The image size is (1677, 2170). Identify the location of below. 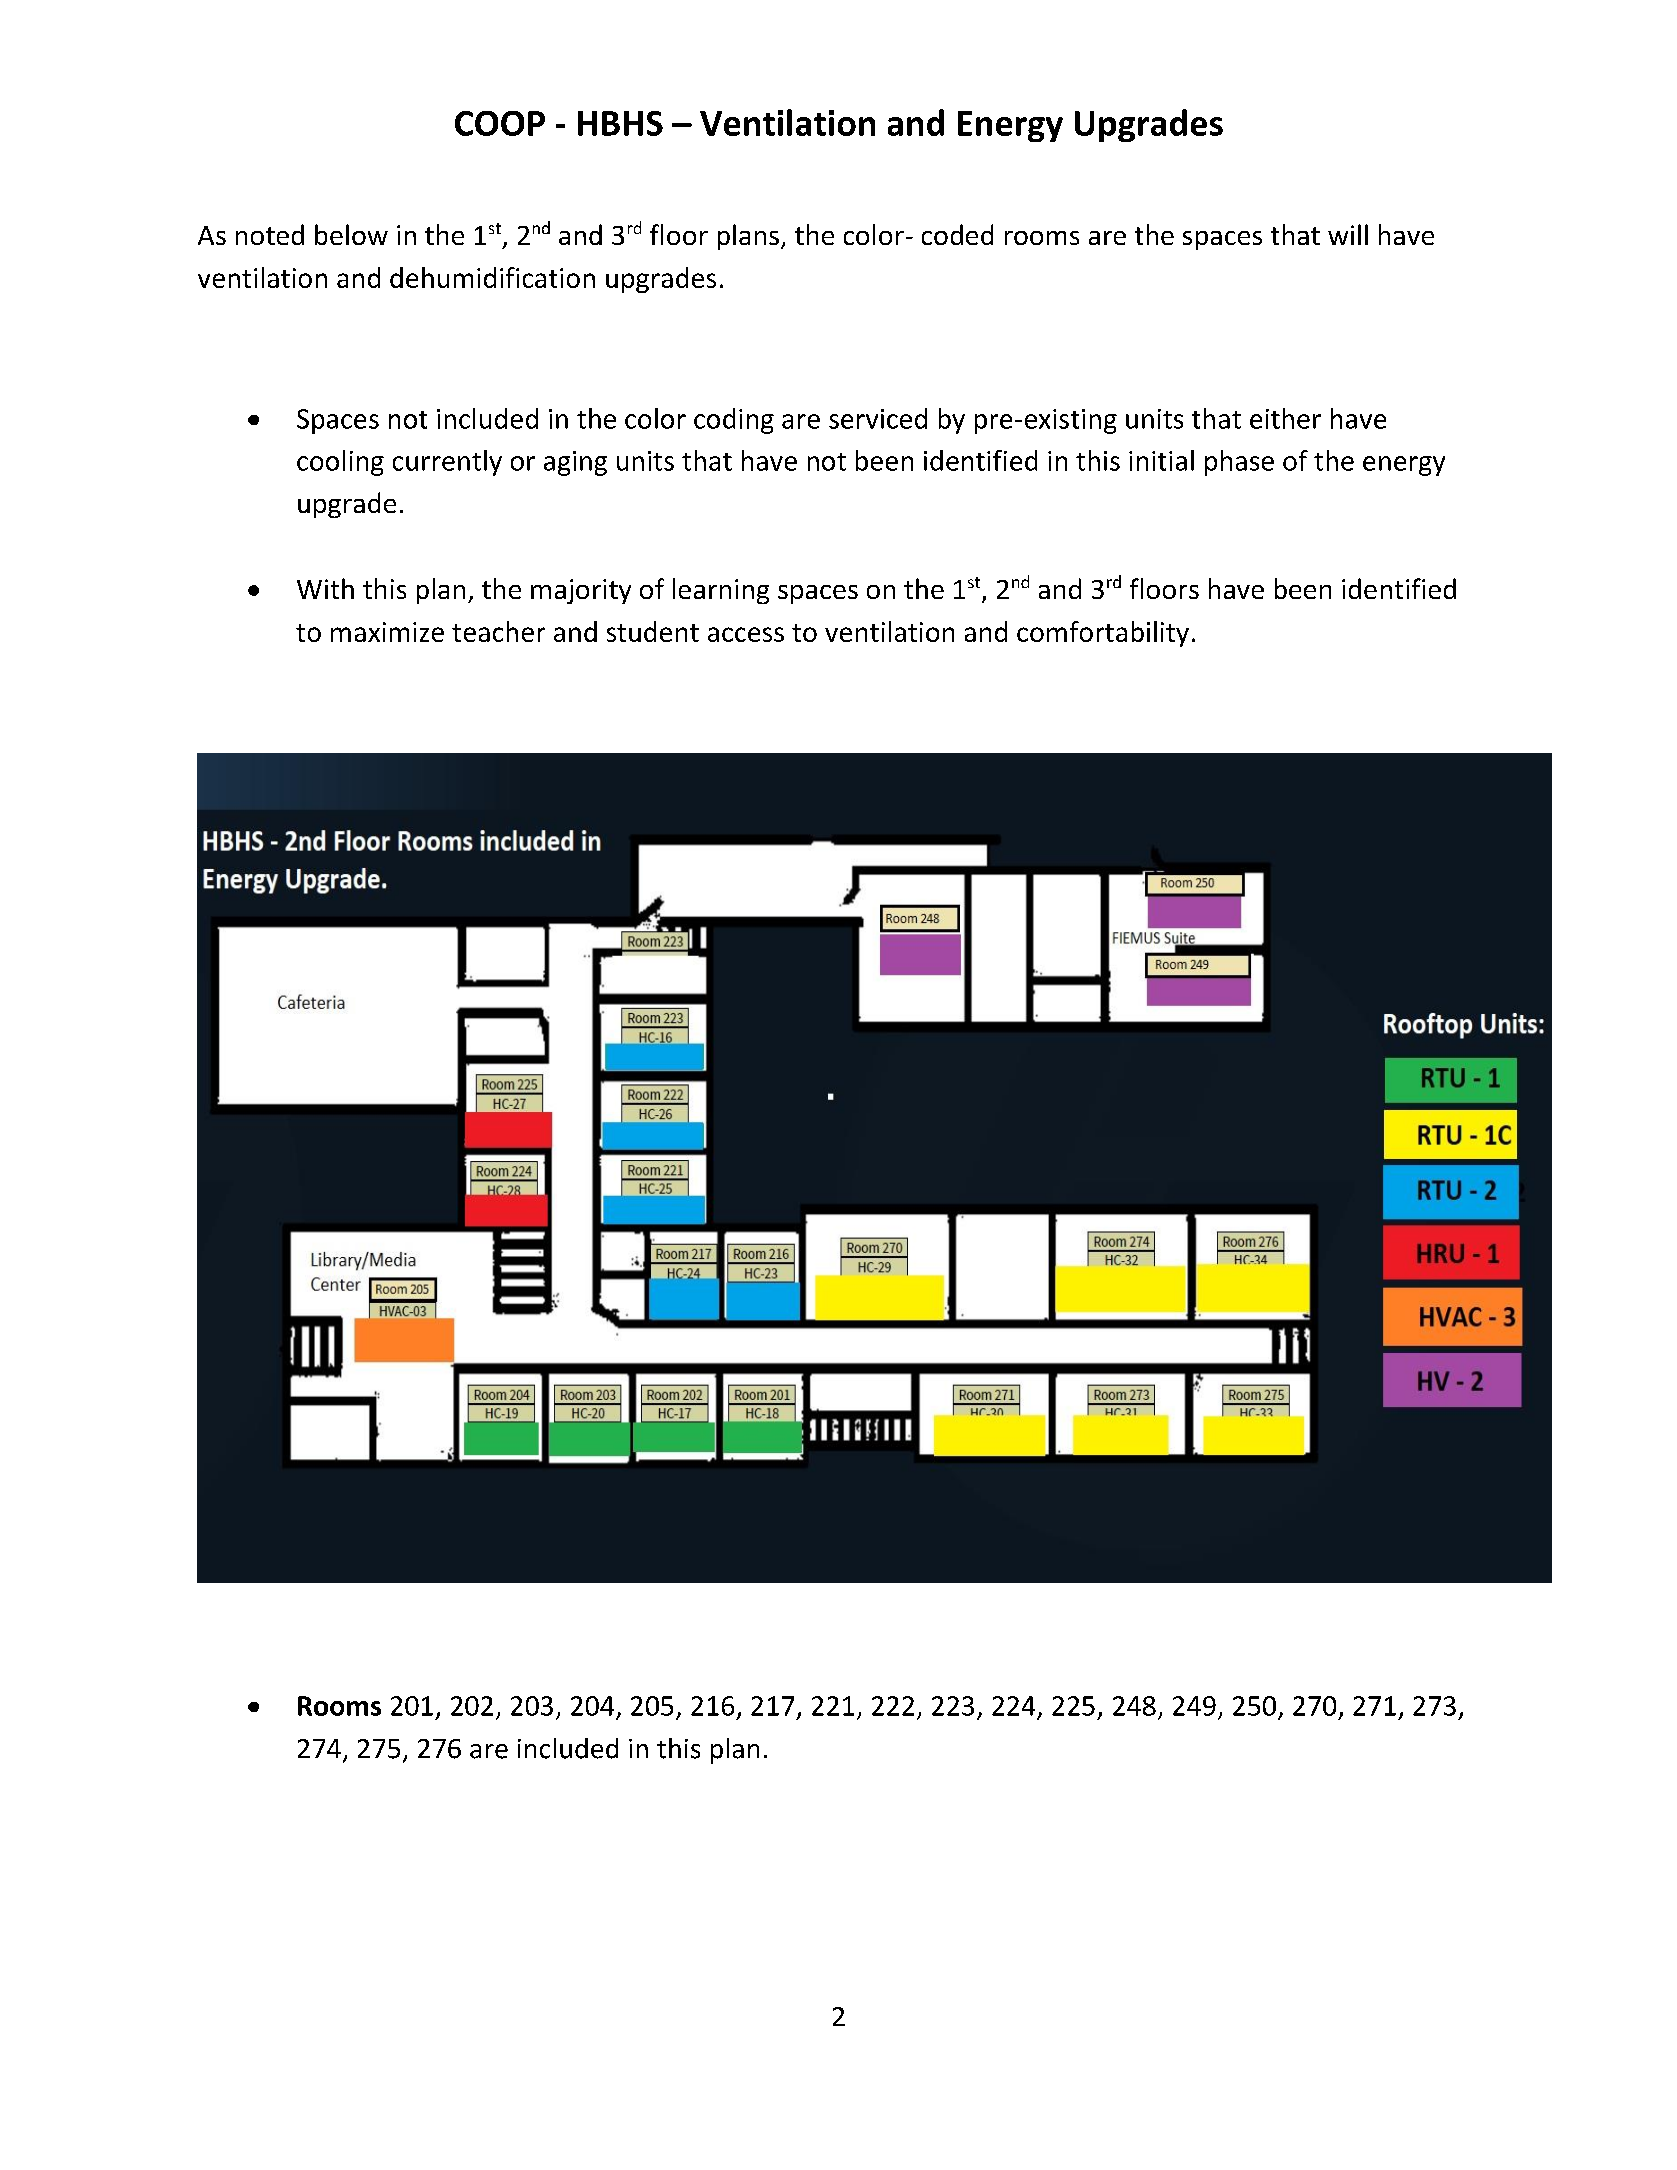
(351, 234).
